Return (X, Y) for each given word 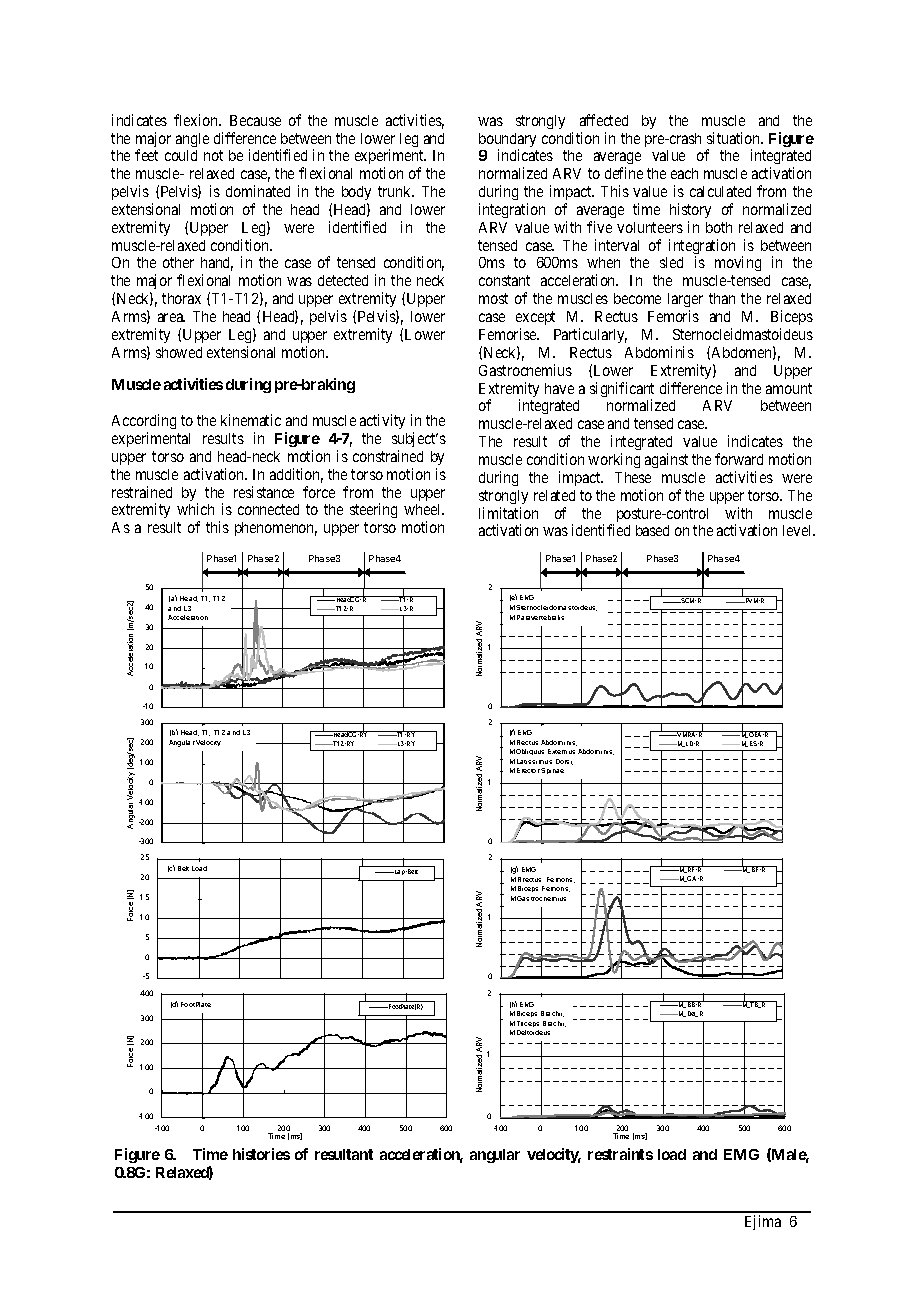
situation (735, 138)
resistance (264, 492)
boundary (507, 141)
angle (192, 140)
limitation (508, 513)
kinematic (251, 420)
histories (261, 1154)
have (559, 388)
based (652, 530)
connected (268, 509)
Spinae (552, 771)
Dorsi (564, 762)
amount (789, 388)
